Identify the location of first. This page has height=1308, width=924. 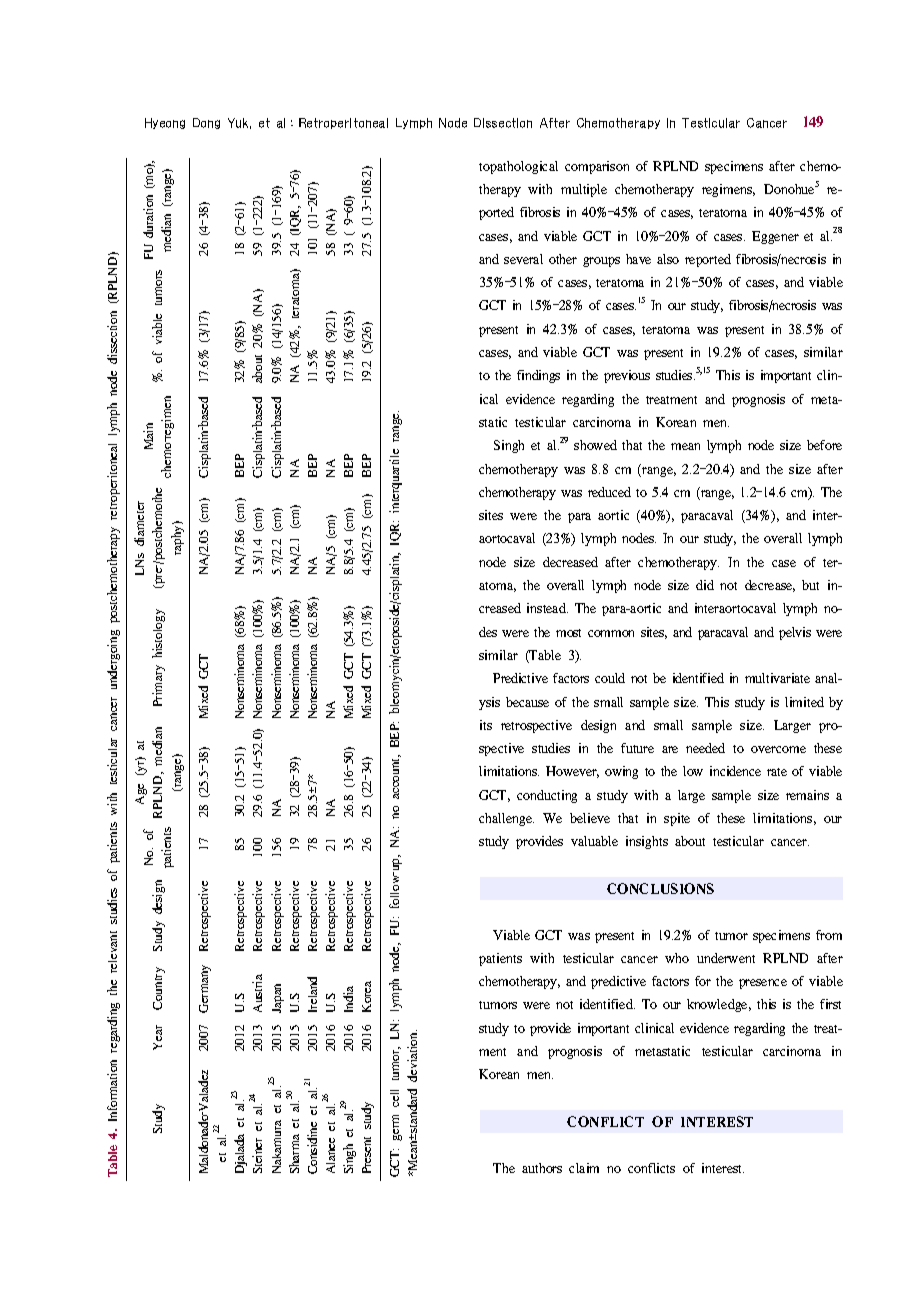
(830, 1004).
